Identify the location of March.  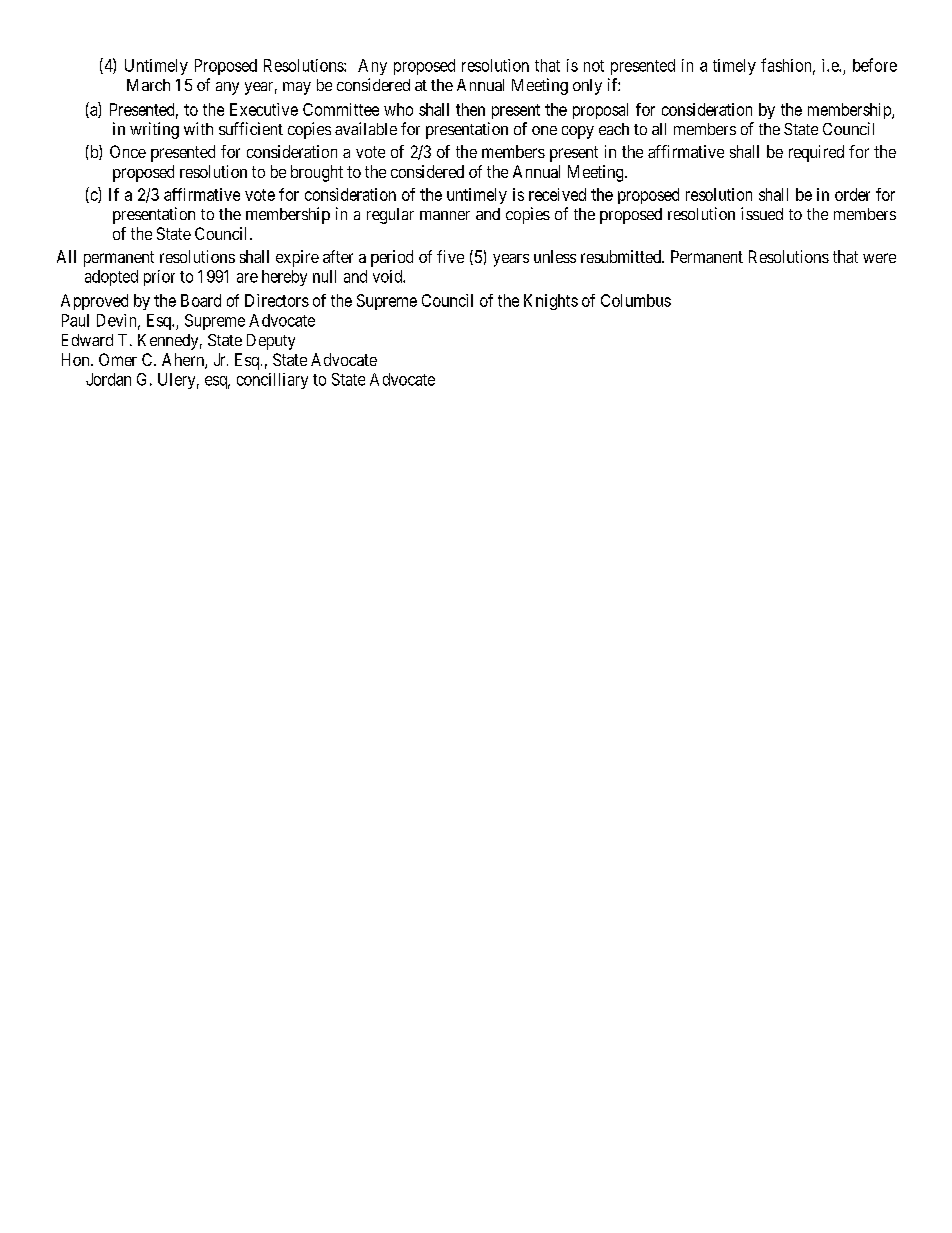
(148, 85).
